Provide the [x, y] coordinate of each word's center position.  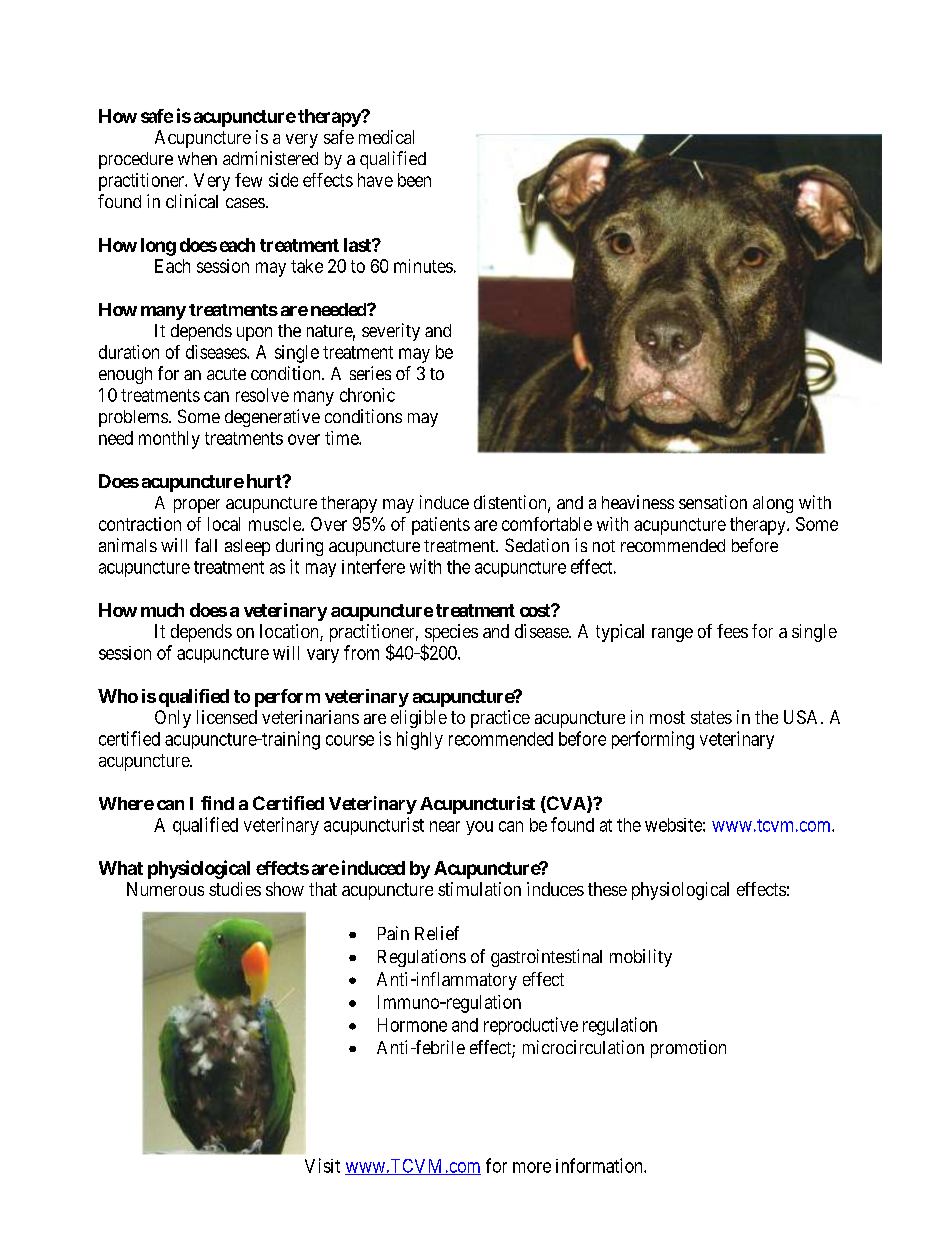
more [532, 1167]
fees [732, 631]
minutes [423, 266]
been [414, 180]
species [451, 634]
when [197, 158]
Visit [322, 1165]
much [162, 610]
